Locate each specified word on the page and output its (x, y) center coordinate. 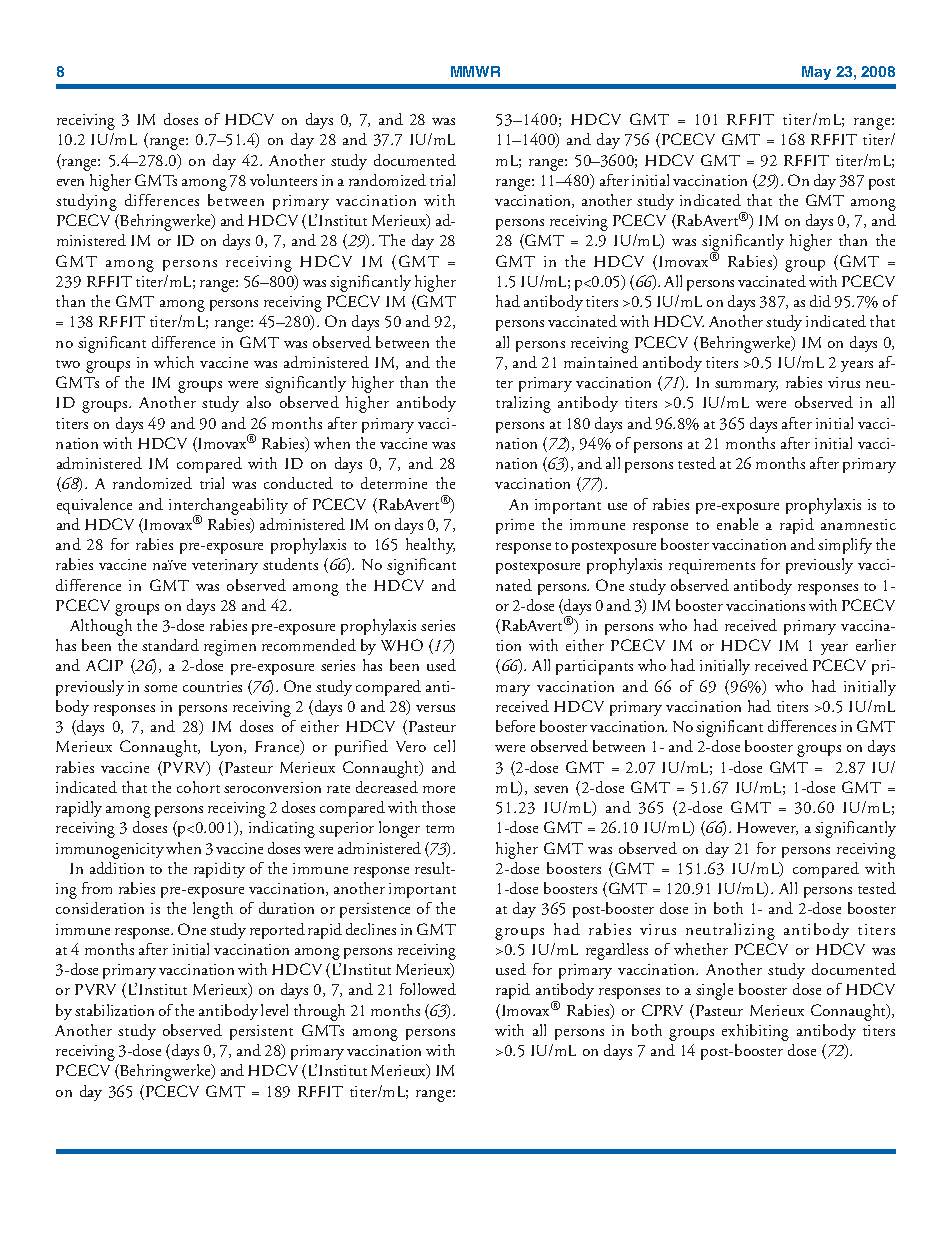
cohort (198, 787)
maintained (601, 362)
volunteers (283, 180)
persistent (261, 1032)
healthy (430, 546)
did (820, 301)
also (259, 402)
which (174, 362)
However (767, 828)
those (438, 807)
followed (428, 989)
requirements (712, 566)
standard (170, 645)
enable (737, 524)
